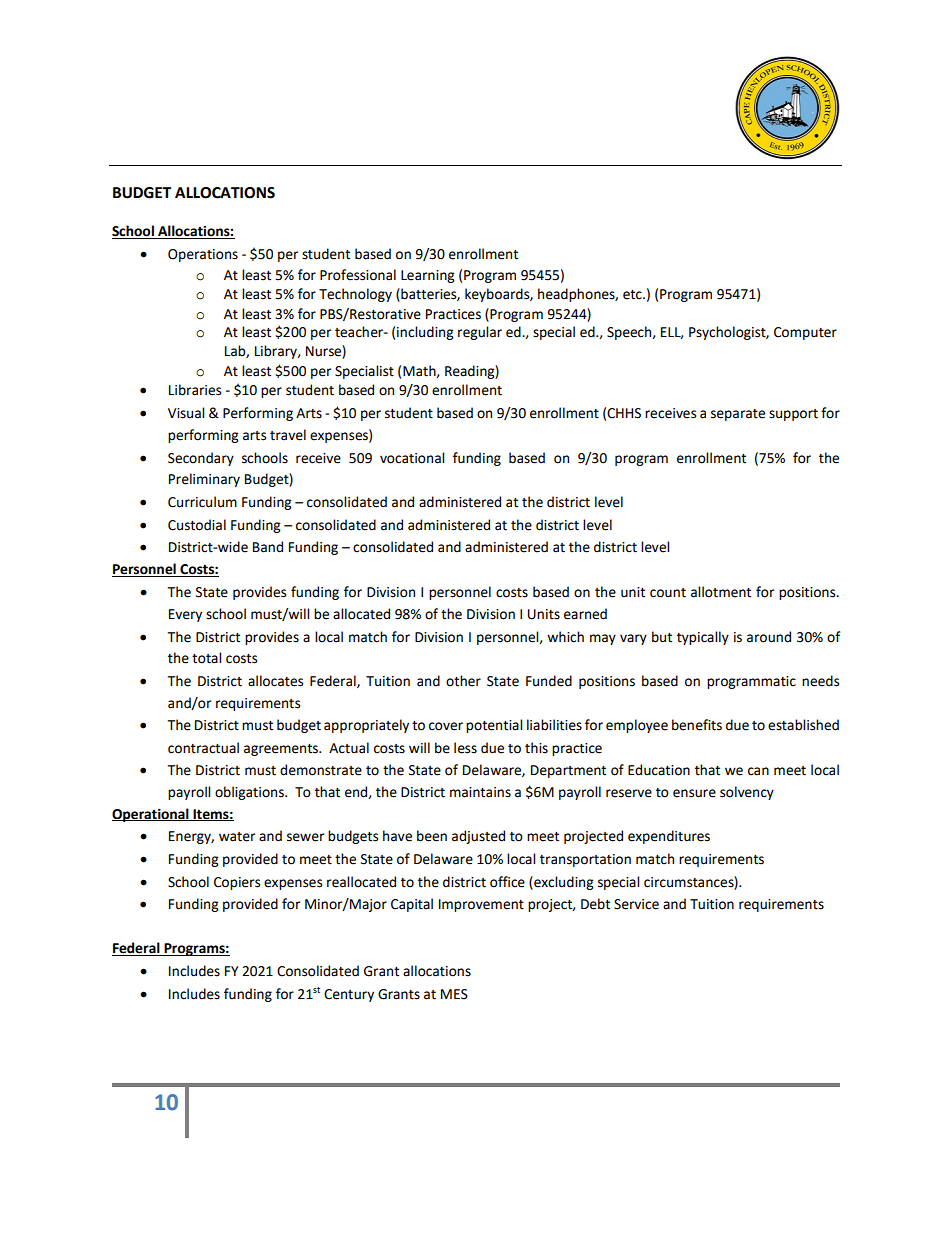 This screenshot has width=952, height=1233. I want to click on less, so click(465, 748).
